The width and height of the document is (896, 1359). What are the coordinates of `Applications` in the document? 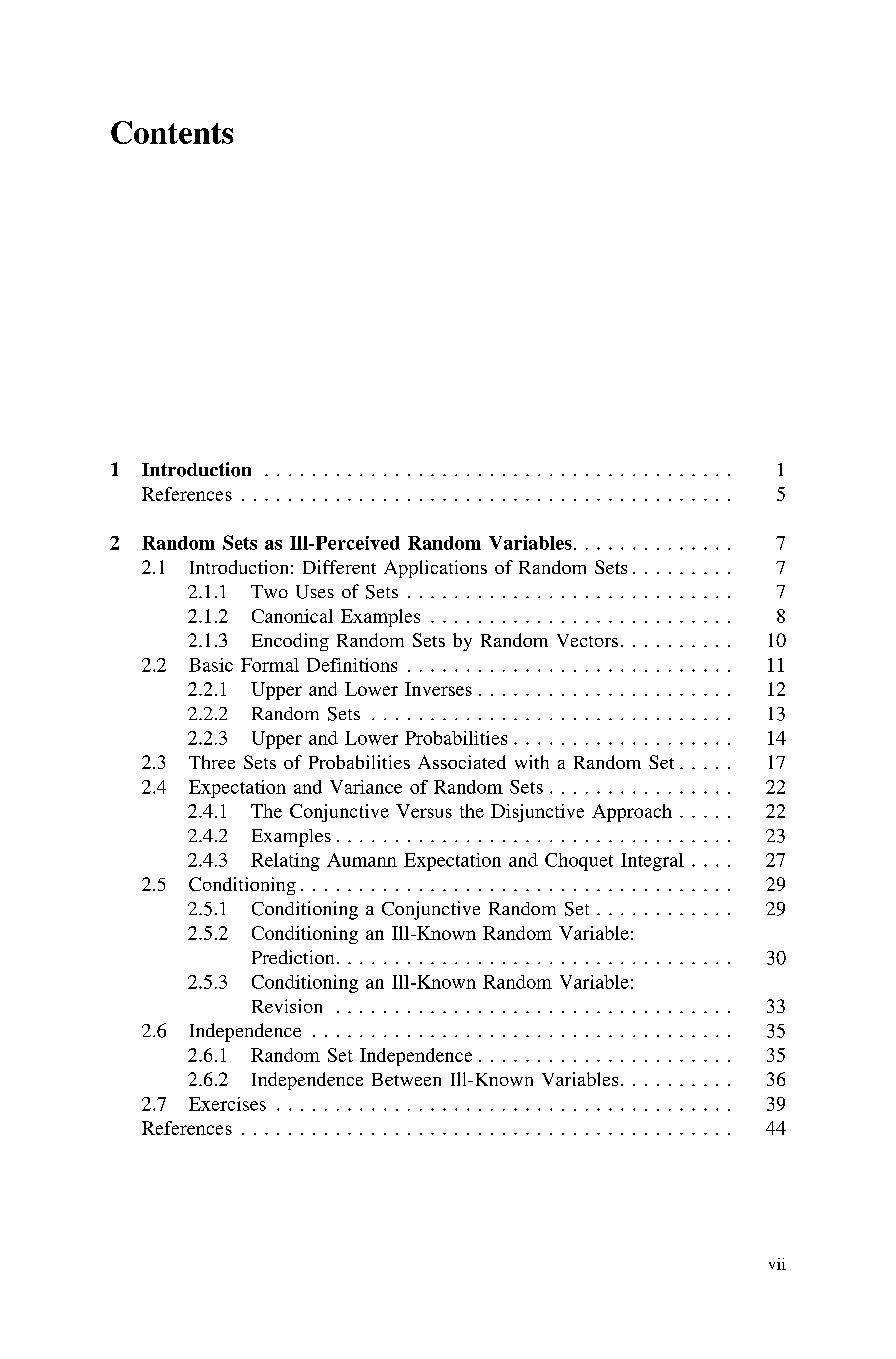 It's located at (435, 569).
